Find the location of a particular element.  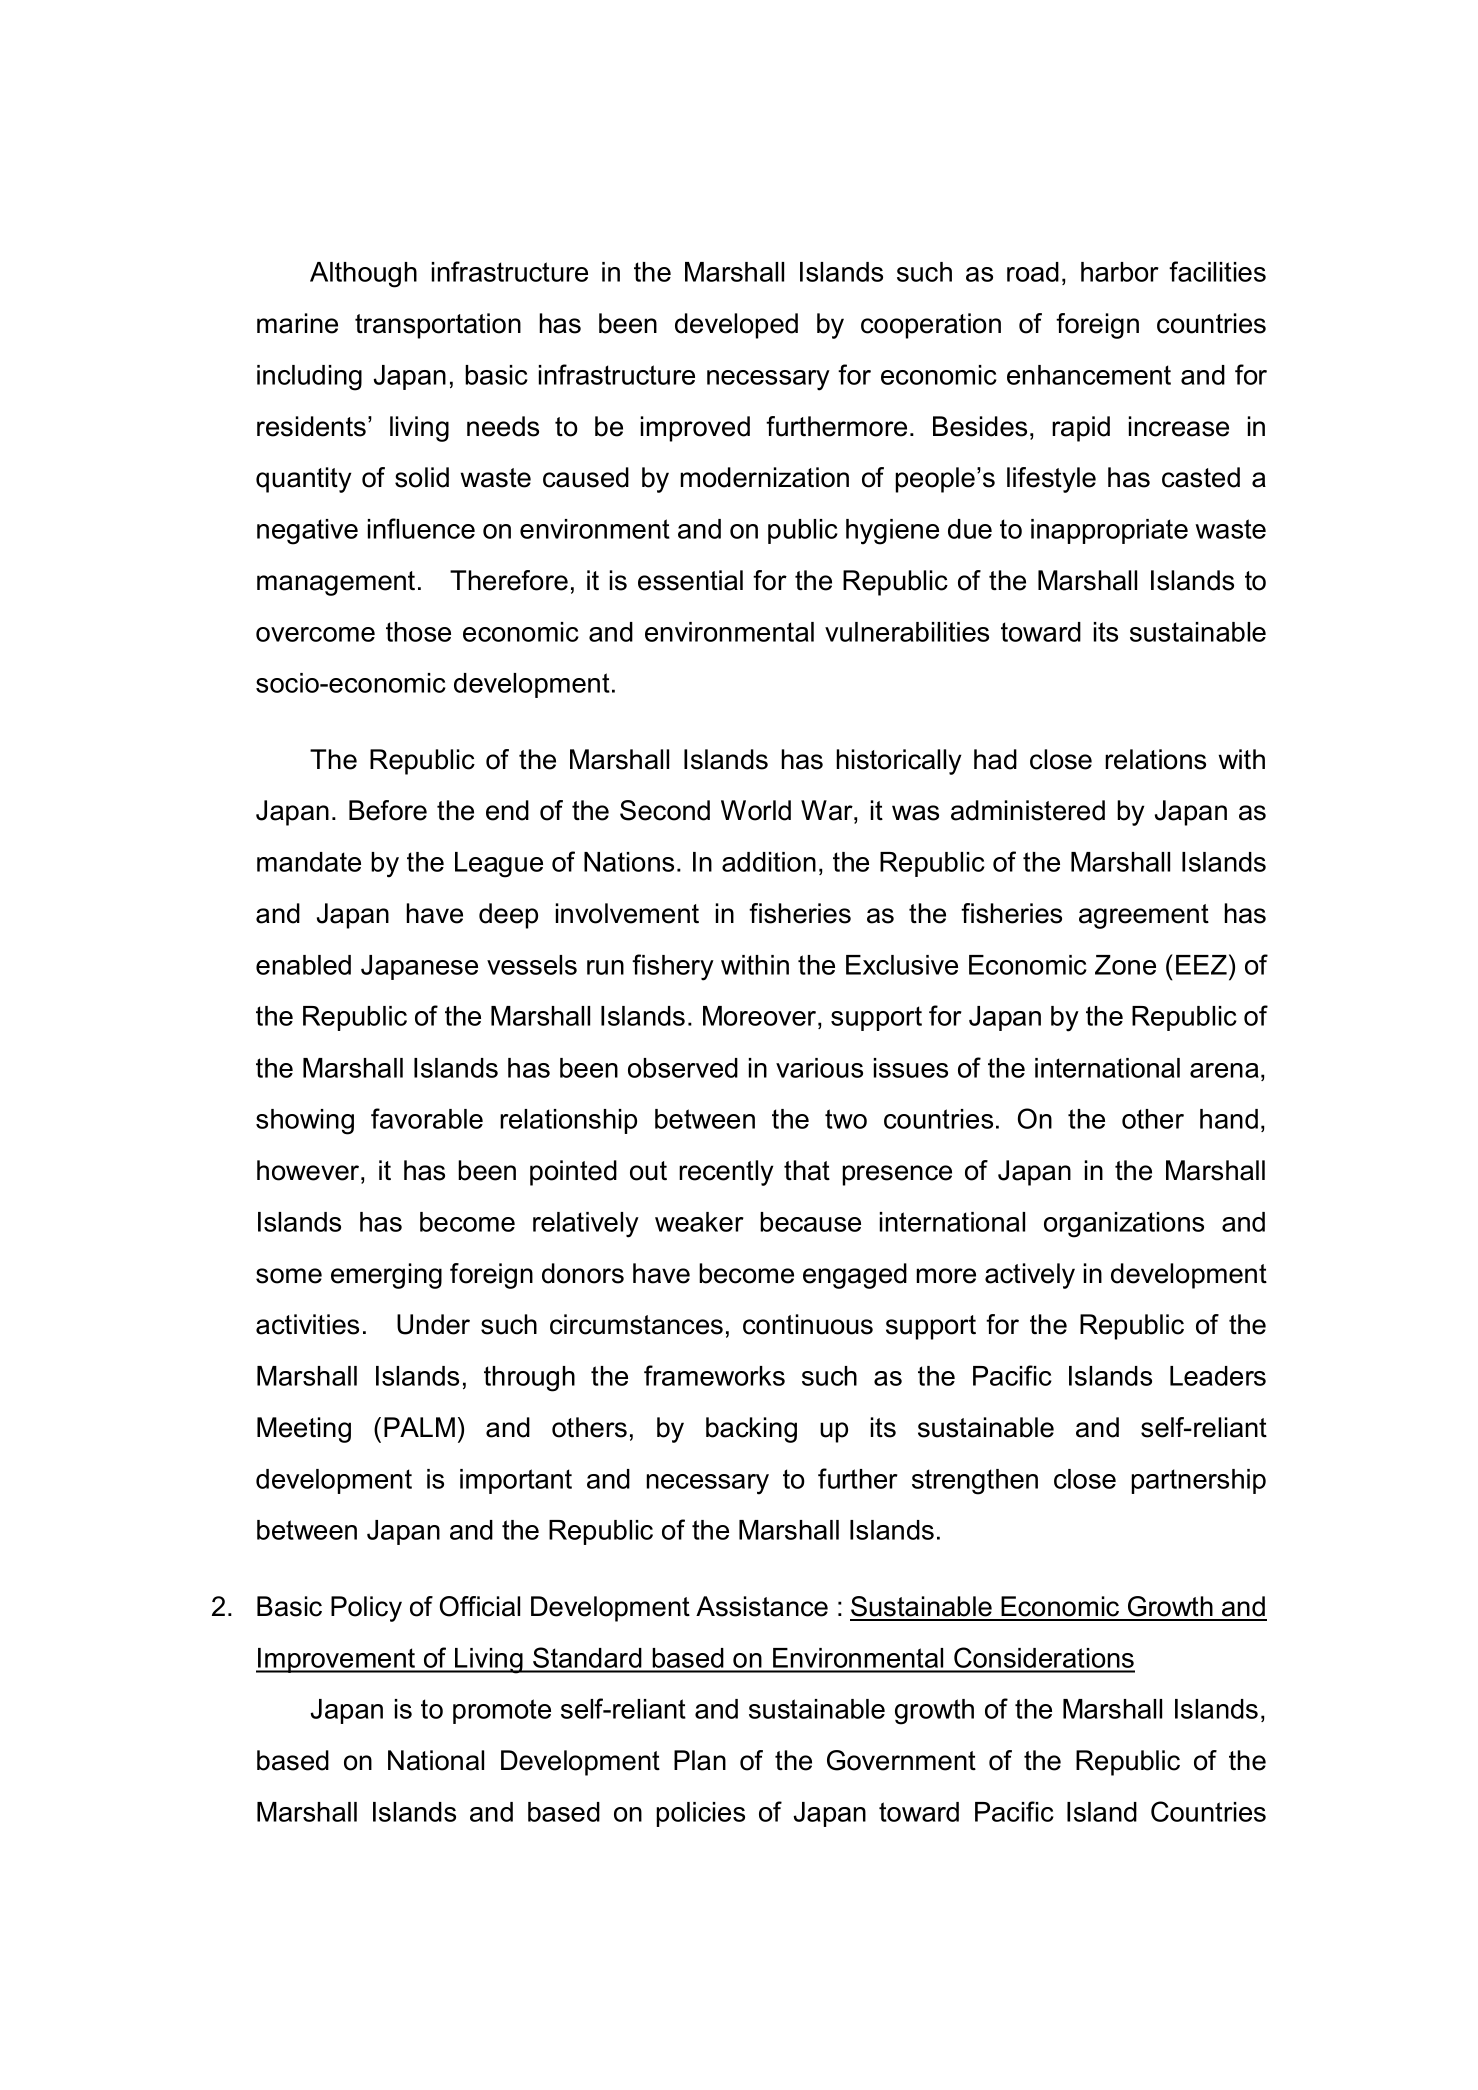

transportation is located at coordinates (438, 326).
